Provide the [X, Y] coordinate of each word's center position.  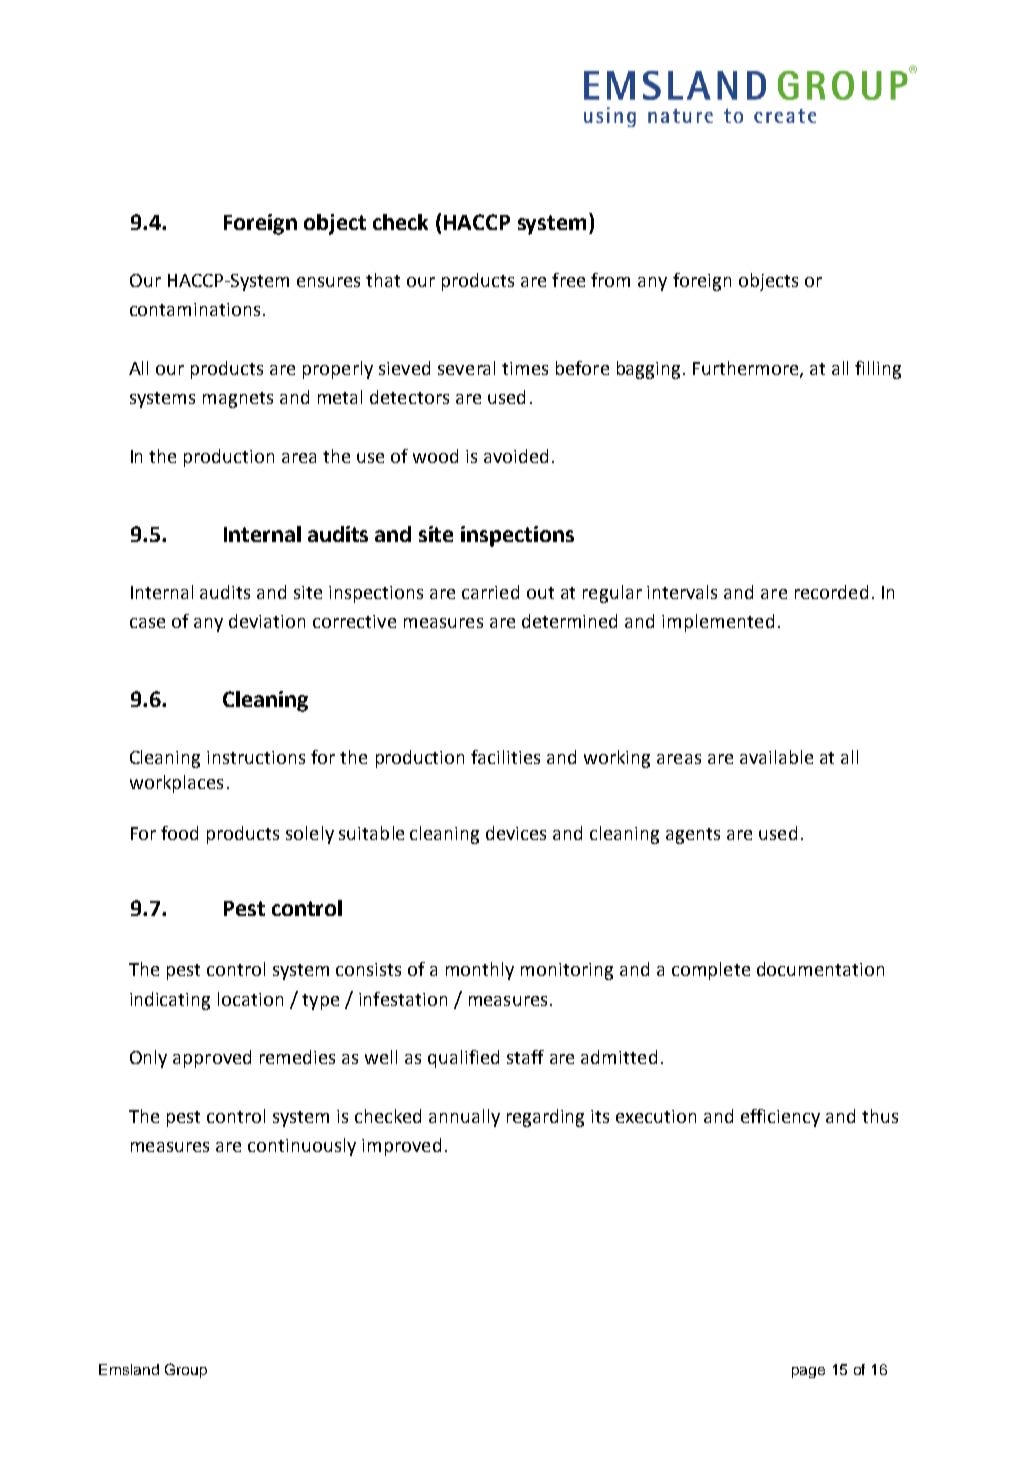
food [179, 833]
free [568, 280]
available [776, 757]
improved [401, 1147]
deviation [267, 621]
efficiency [780, 1118]
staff [525, 1057]
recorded [831, 592]
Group [186, 1370]
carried [490, 592]
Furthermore [747, 369]
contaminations [195, 309]
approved [212, 1059]
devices [516, 833]
